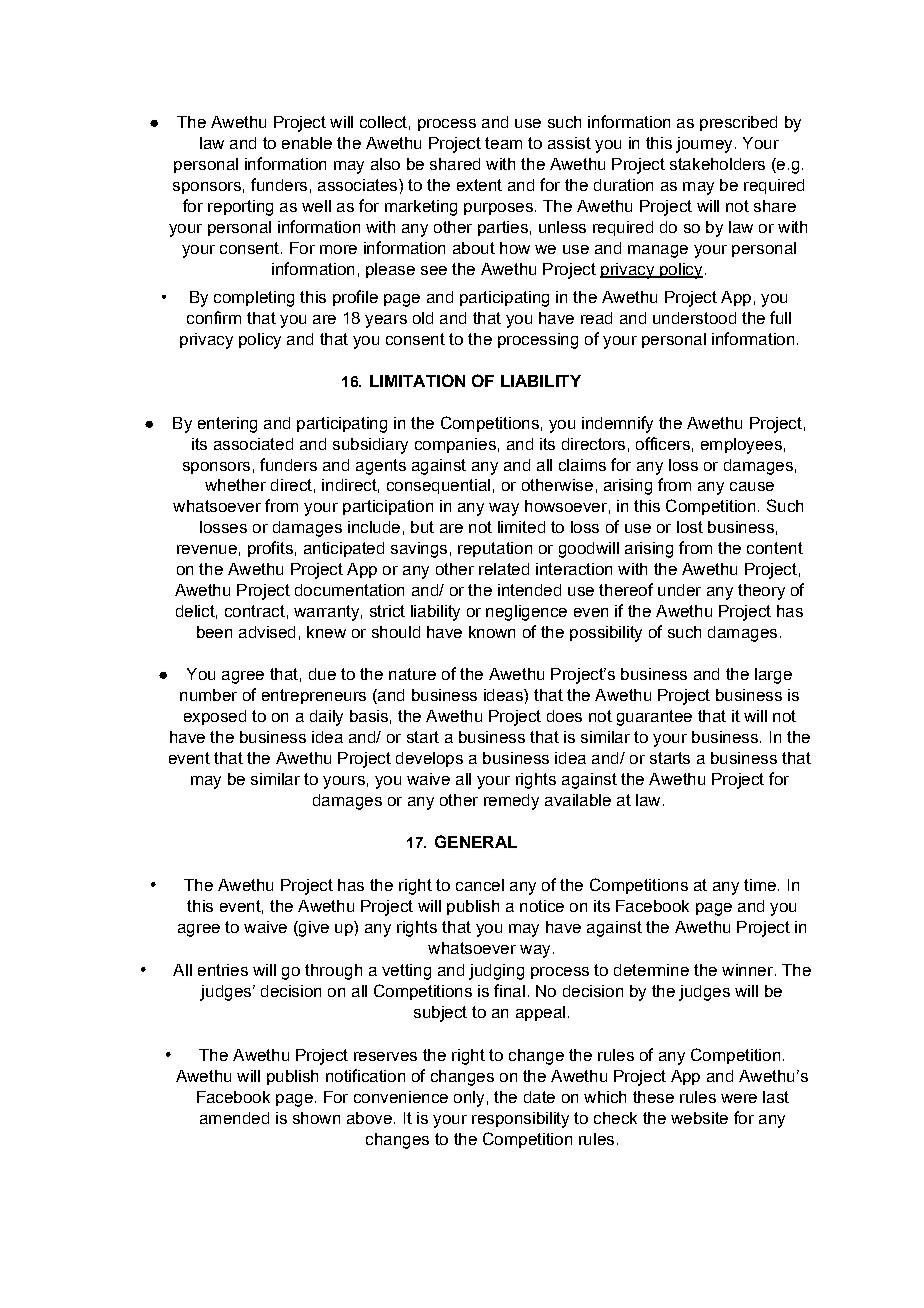  Describe the element at coordinates (469, 1099) in the screenshot. I see `only` at that location.
